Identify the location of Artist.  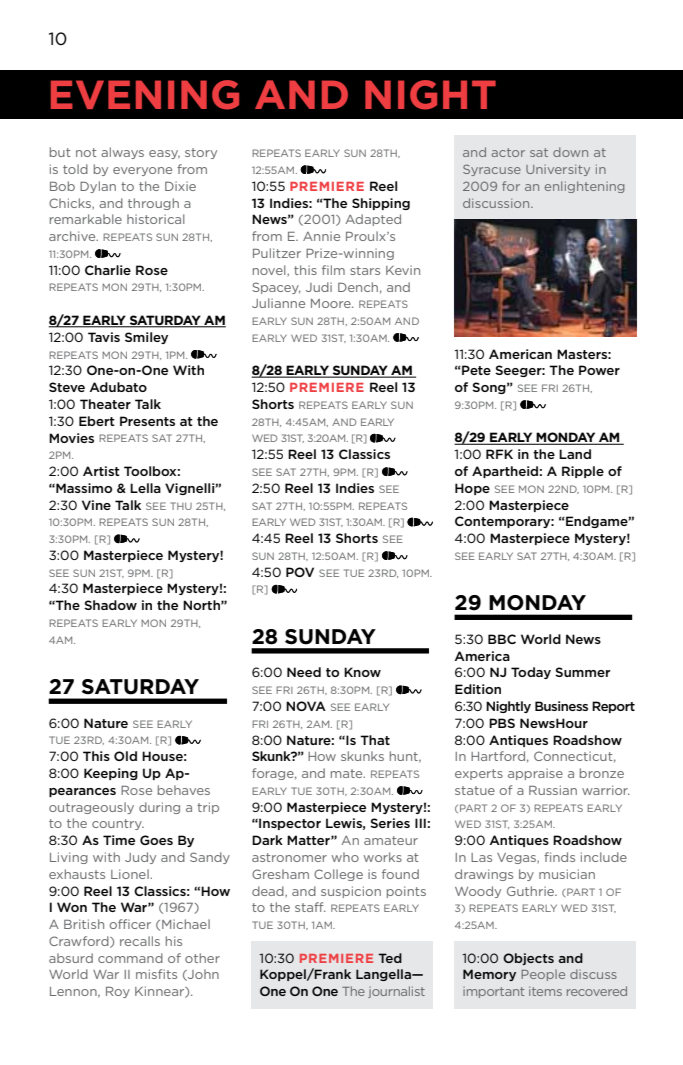
(101, 471).
